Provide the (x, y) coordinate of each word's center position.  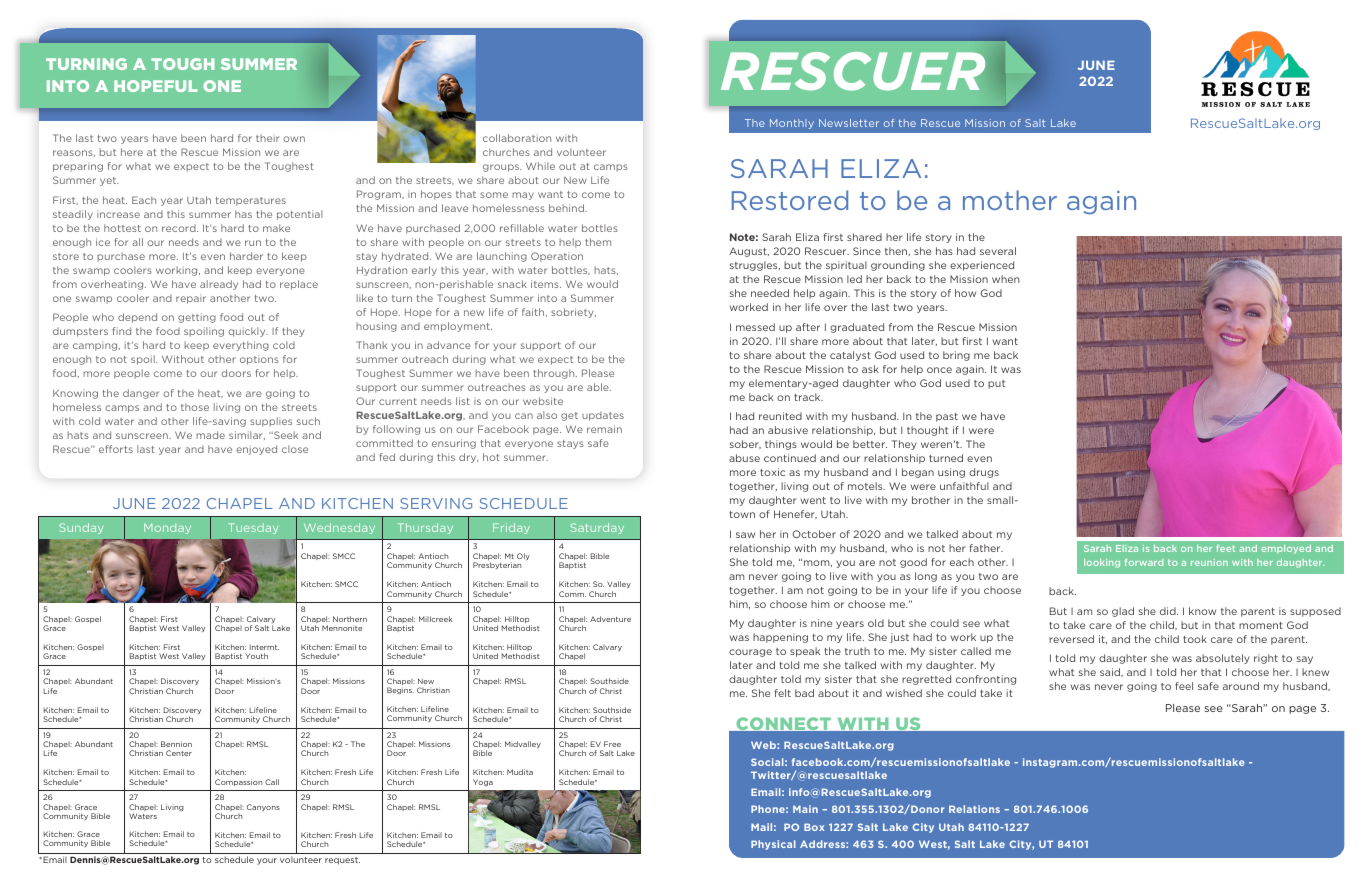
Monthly (792, 124)
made (210, 435)
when (1005, 279)
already (219, 285)
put (996, 384)
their (267, 138)
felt (782, 693)
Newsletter (849, 123)
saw (745, 535)
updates (603, 416)
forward (1144, 562)
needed (770, 293)
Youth (256, 656)
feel (1184, 686)
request (342, 861)
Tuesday (253, 528)
